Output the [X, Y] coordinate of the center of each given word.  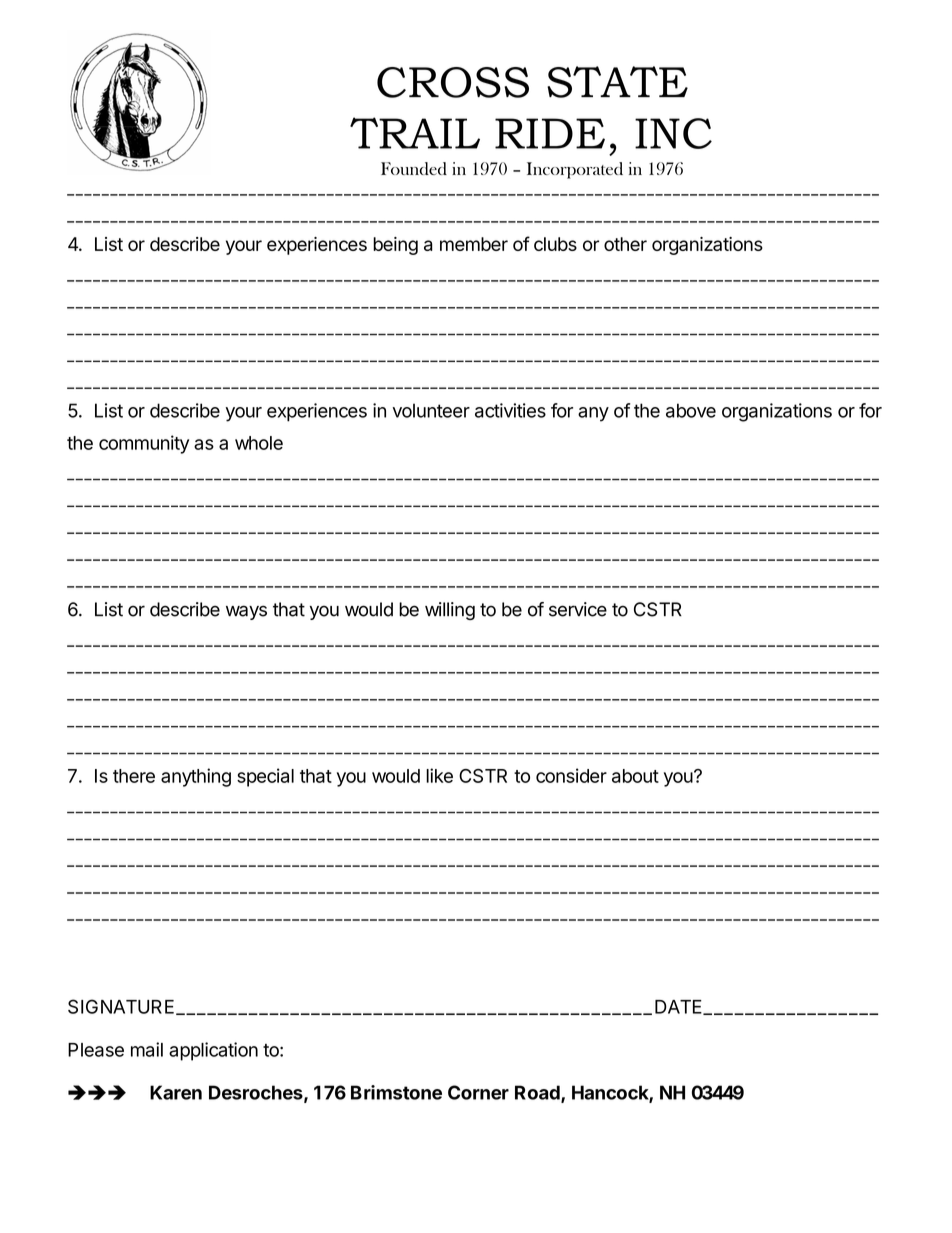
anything [196, 777]
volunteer [431, 410]
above [691, 410]
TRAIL [415, 133]
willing [450, 611]
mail [147, 1049]
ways [246, 612]
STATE [617, 82]
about [635, 776]
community [144, 444]
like [439, 775]
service [578, 609]
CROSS [453, 82]
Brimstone [396, 1092]
